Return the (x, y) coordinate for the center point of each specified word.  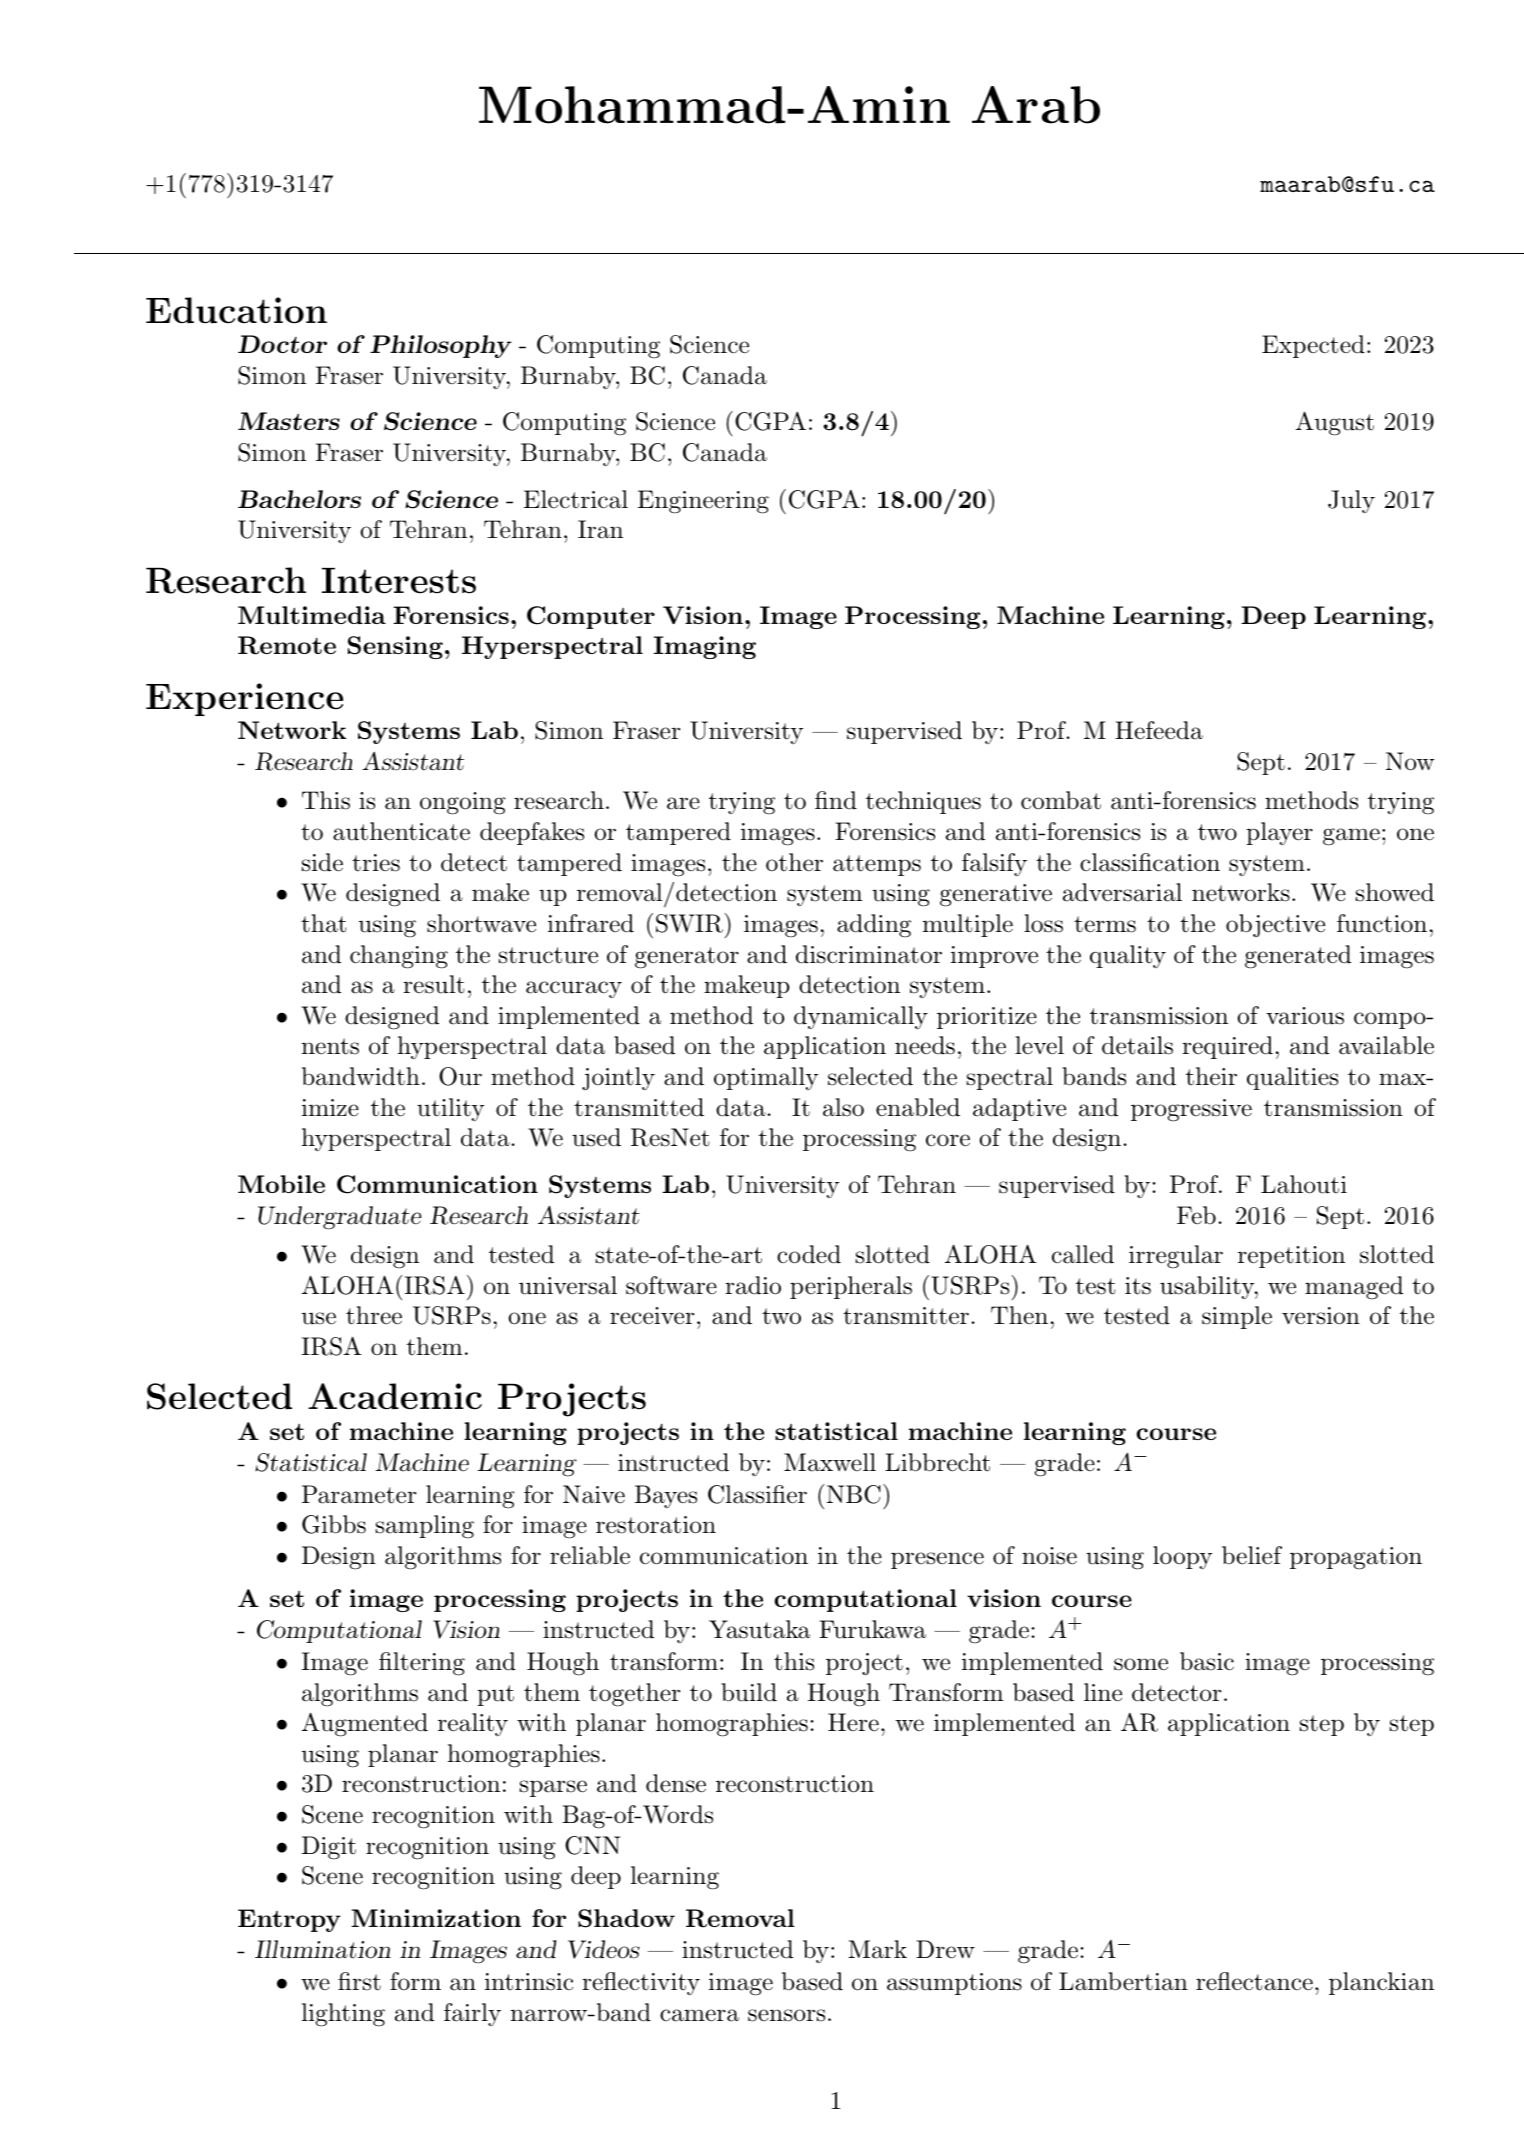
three (374, 1315)
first (359, 1981)
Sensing (395, 647)
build (749, 1692)
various (1305, 1016)
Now (1410, 761)
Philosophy (441, 346)
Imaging (705, 647)
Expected (1313, 346)
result (434, 984)
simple (1237, 1317)
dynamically (861, 1017)
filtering (422, 1664)
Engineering (703, 502)
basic (1207, 1661)
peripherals (851, 1287)
